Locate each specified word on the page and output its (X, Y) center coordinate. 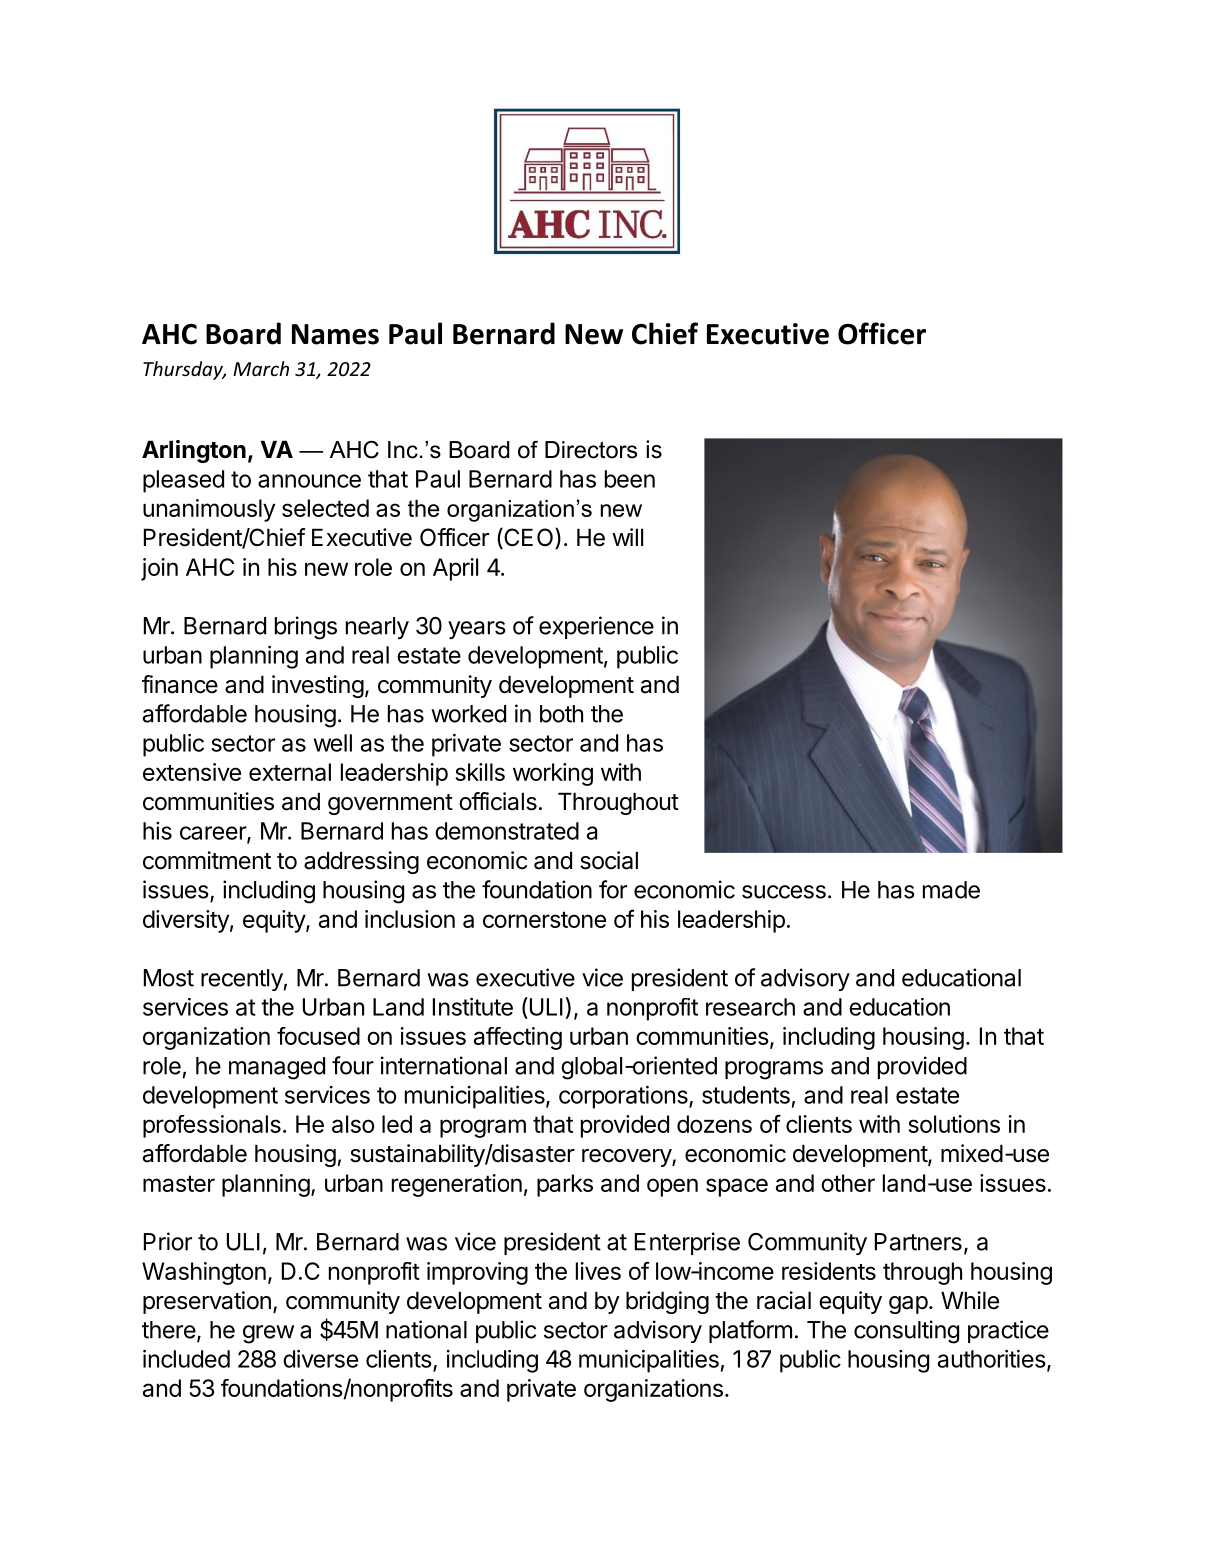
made (951, 890)
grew (268, 1334)
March (261, 368)
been (630, 479)
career (214, 834)
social (609, 860)
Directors (591, 450)
